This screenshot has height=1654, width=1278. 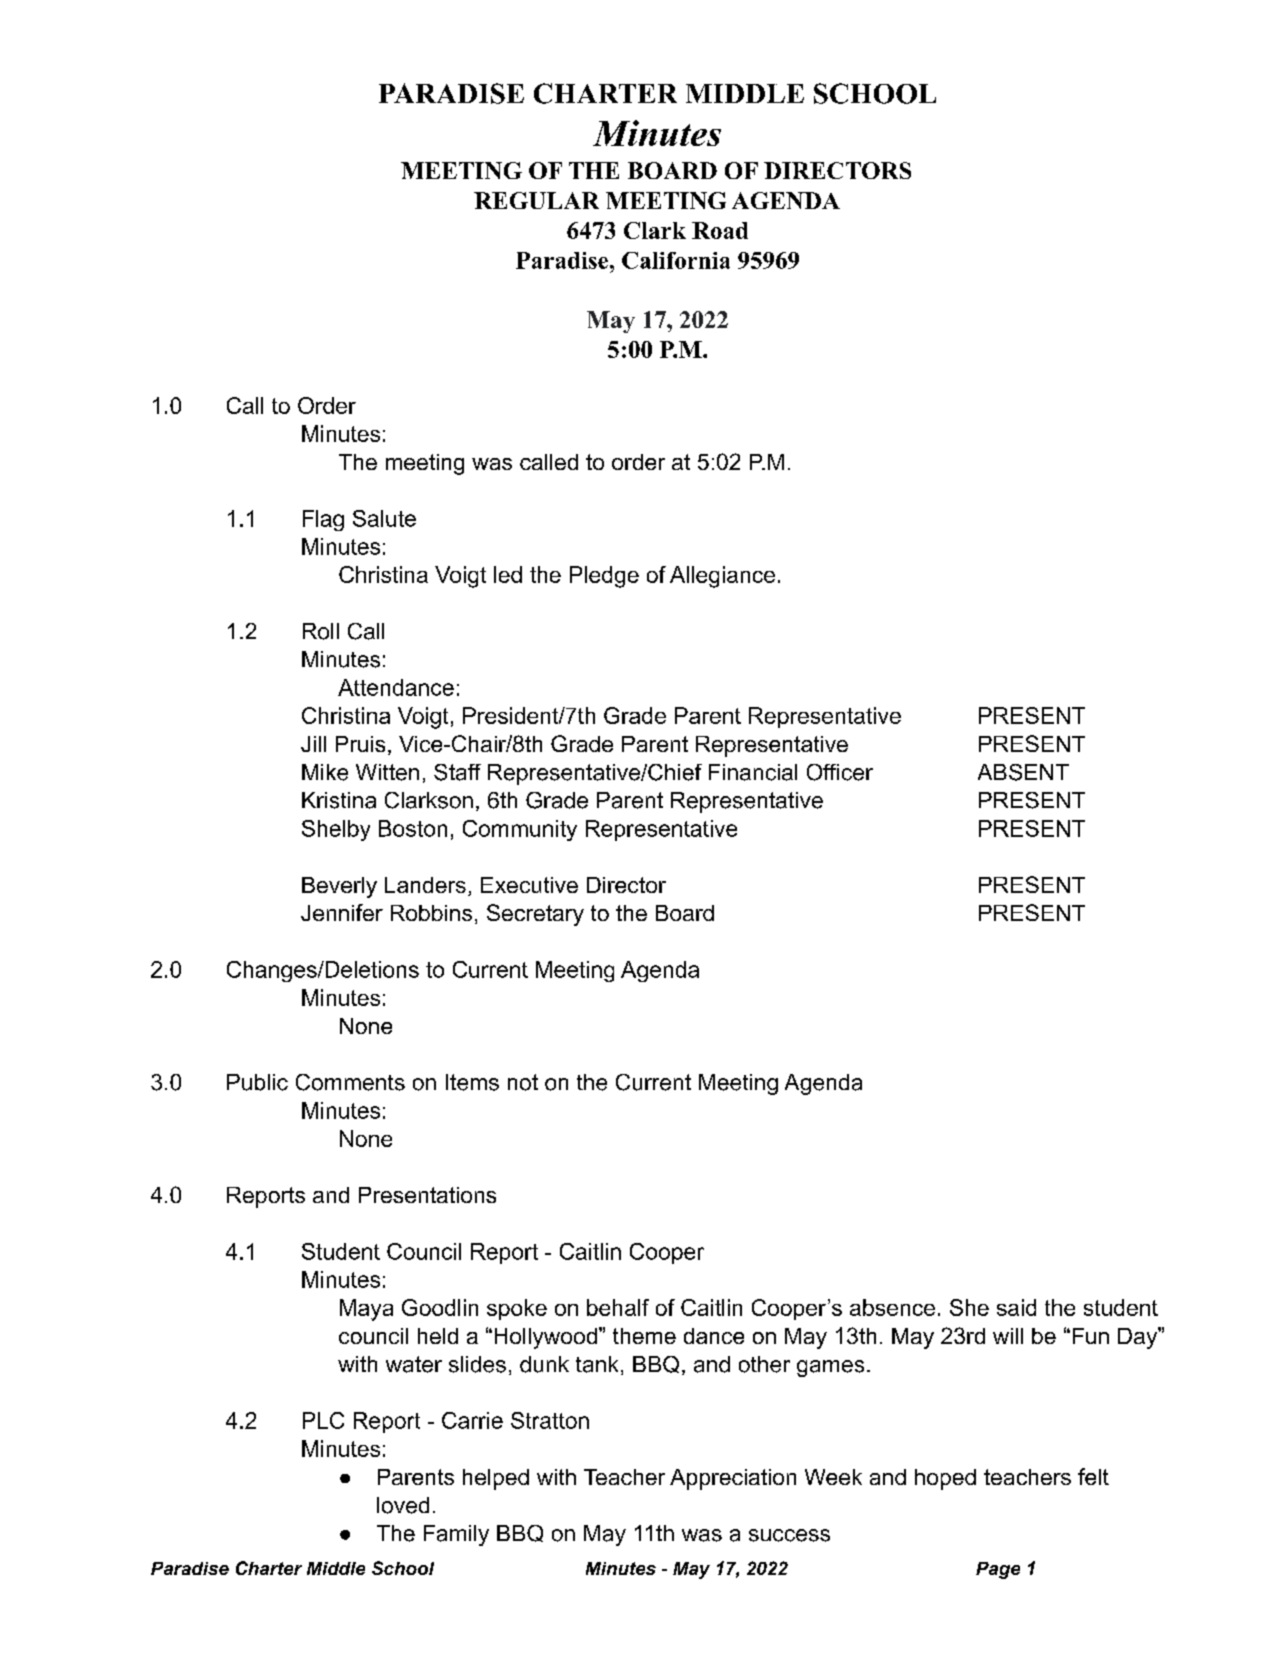 What do you see at coordinates (720, 230) in the screenshot?
I see `Road` at bounding box center [720, 230].
